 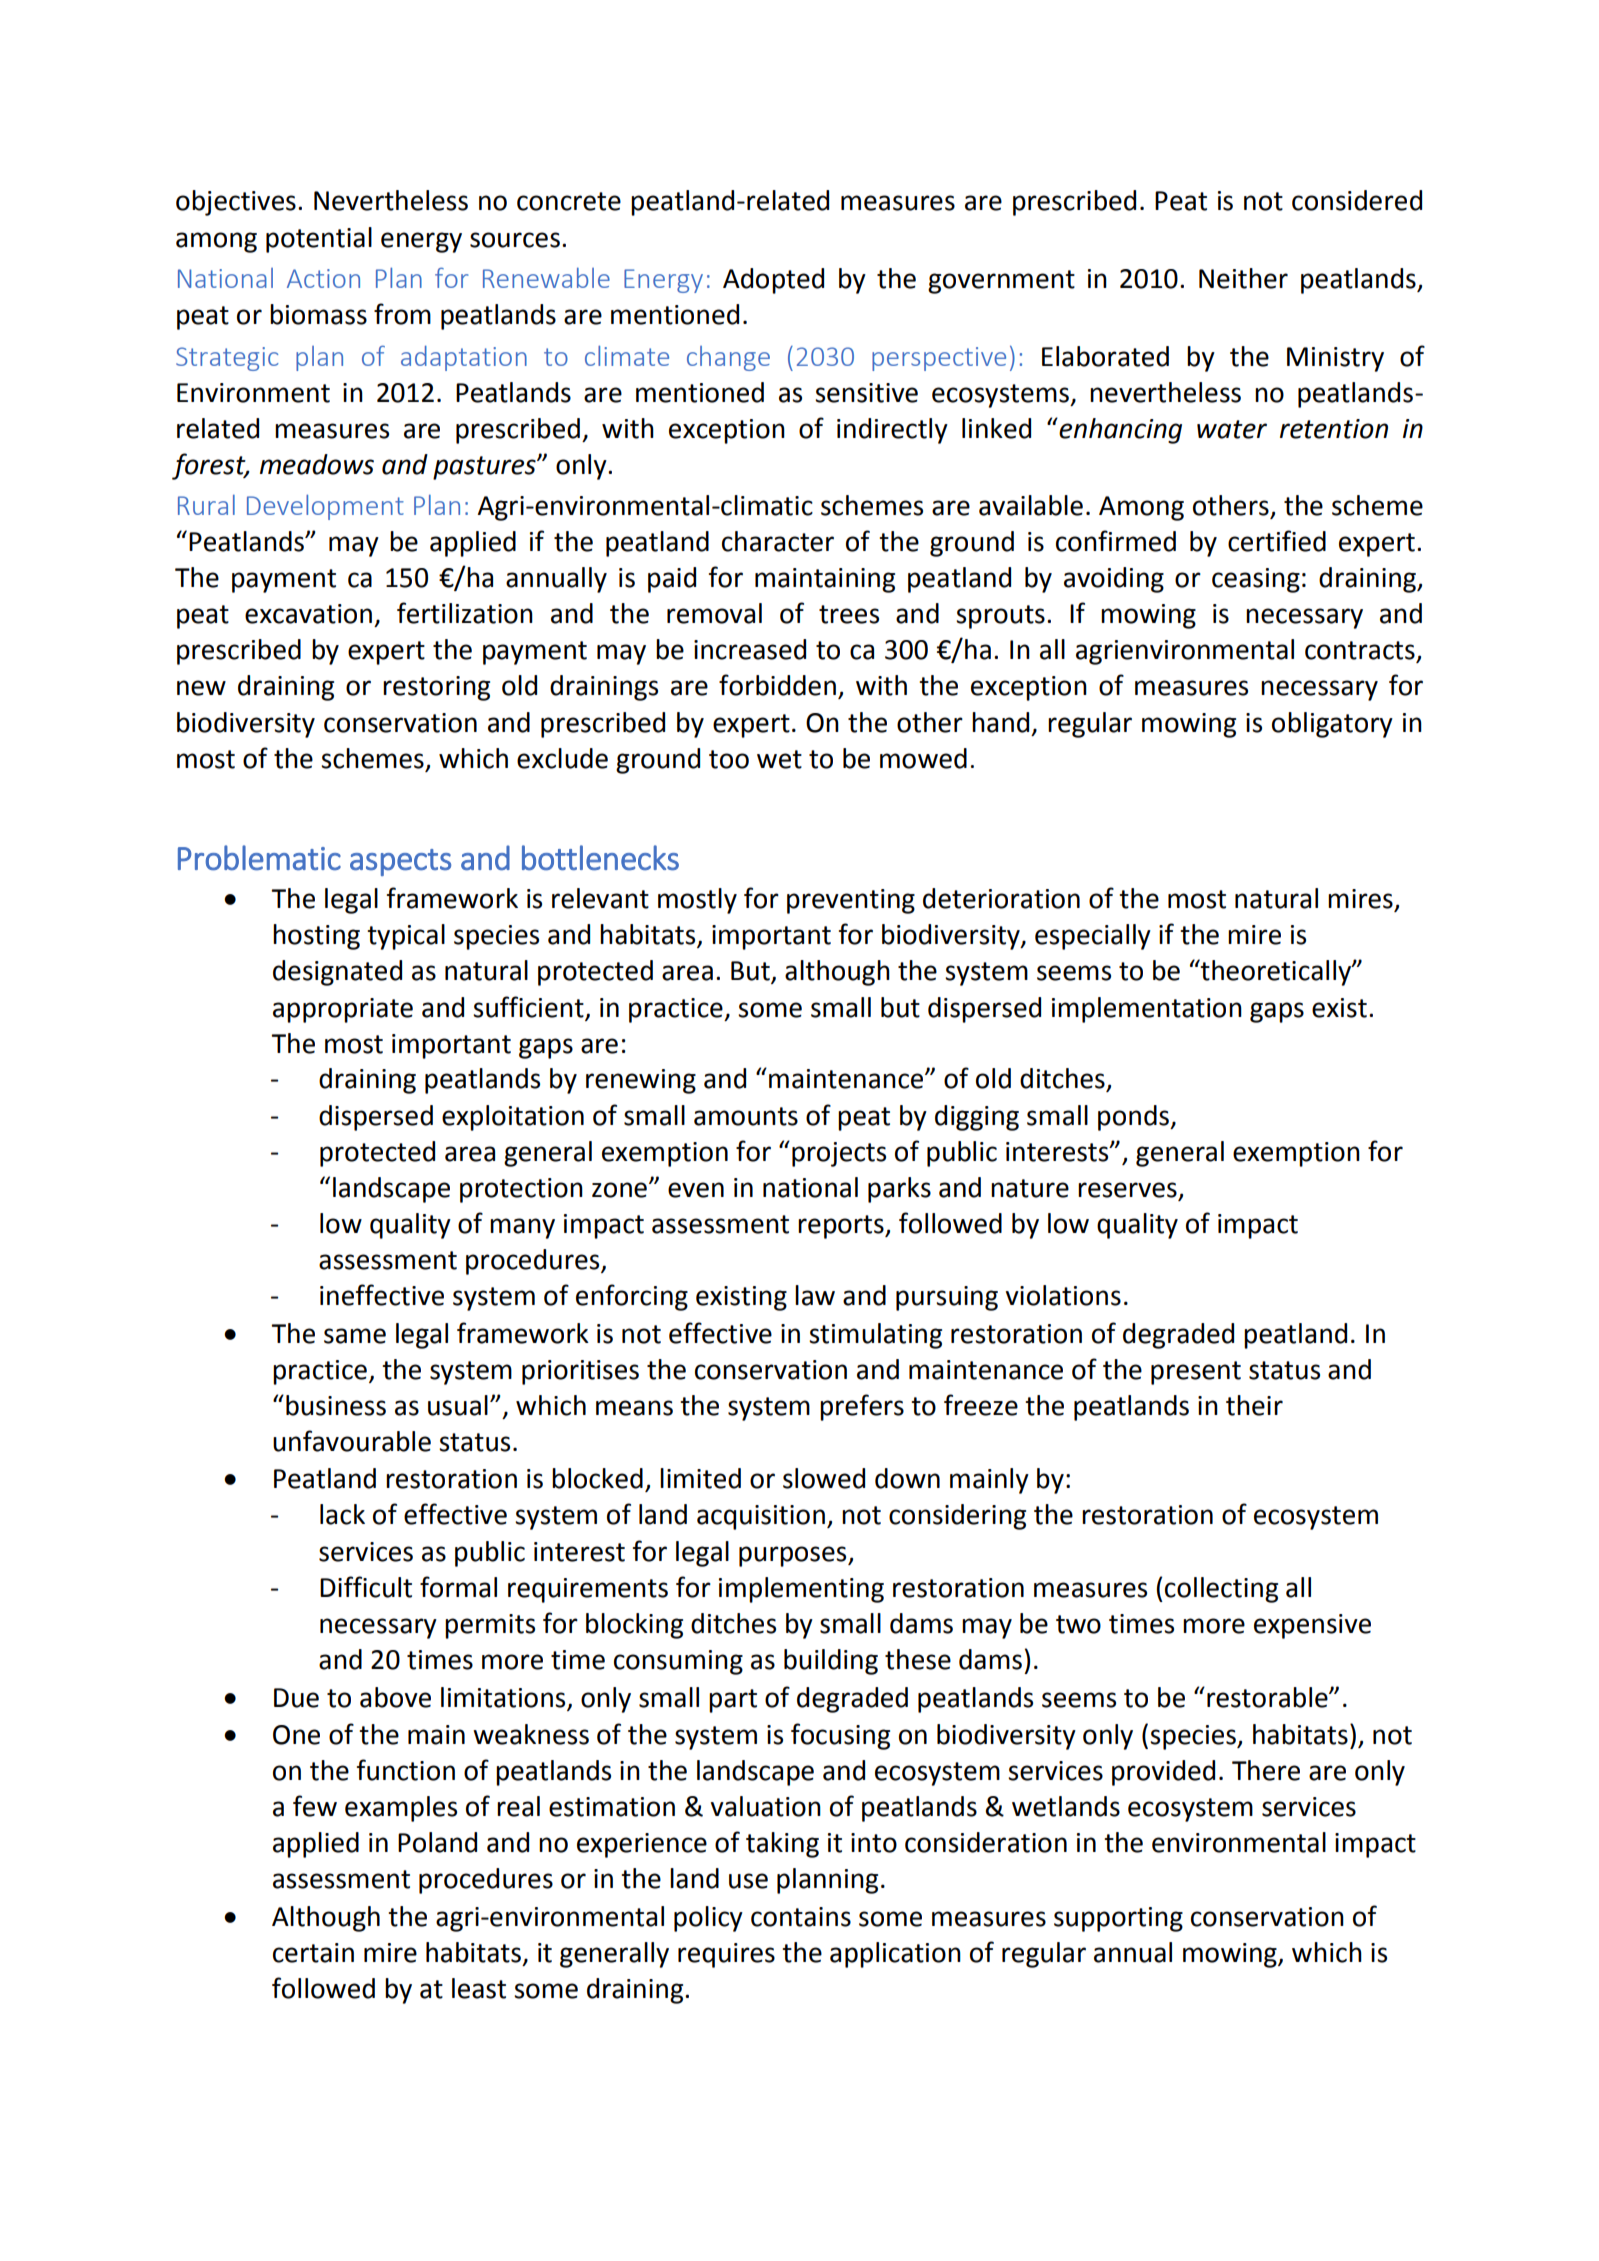 I want to click on Adopted, so click(x=773, y=281).
